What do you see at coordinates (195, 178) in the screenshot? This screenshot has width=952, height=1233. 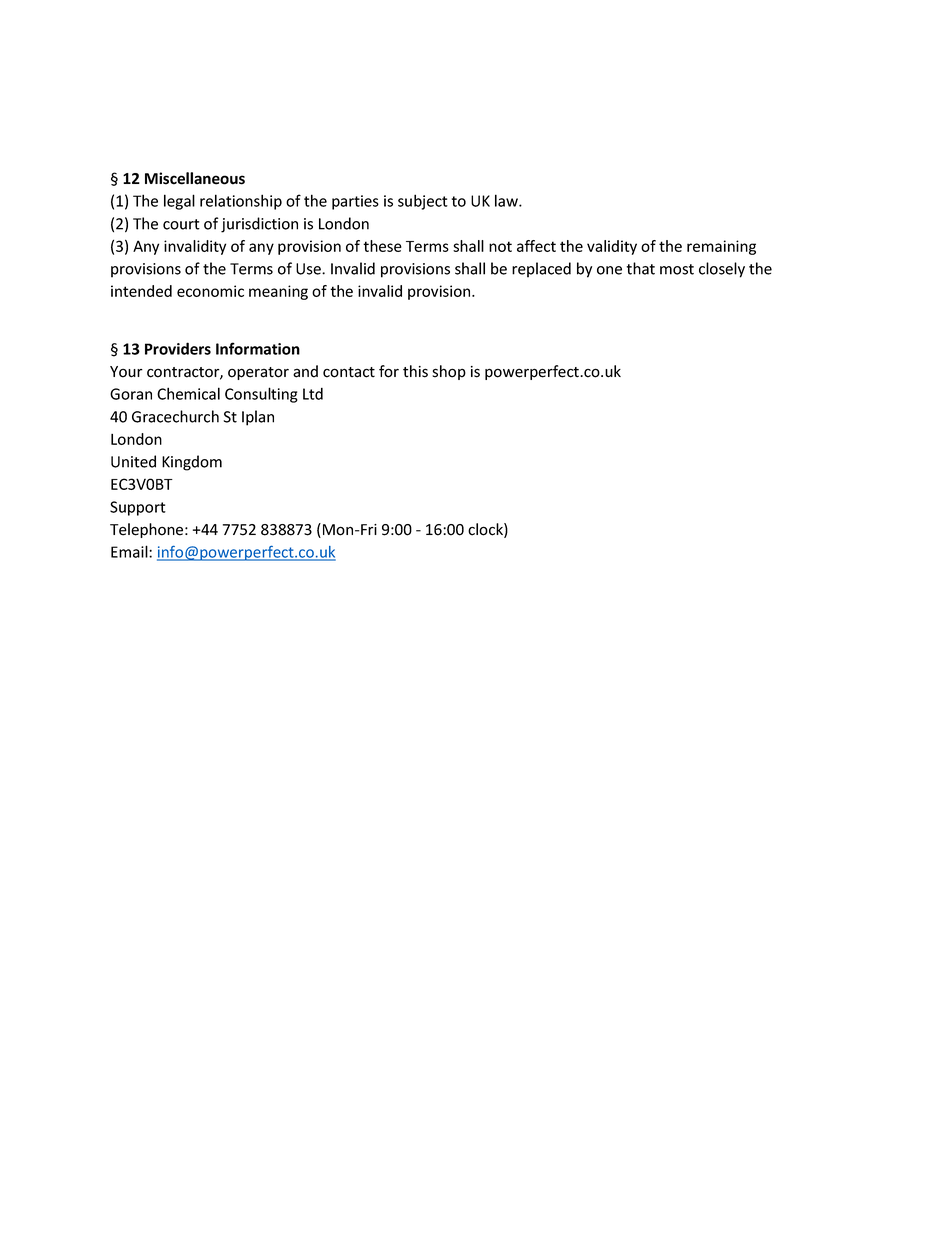 I see `Miscellaneous` at bounding box center [195, 178].
